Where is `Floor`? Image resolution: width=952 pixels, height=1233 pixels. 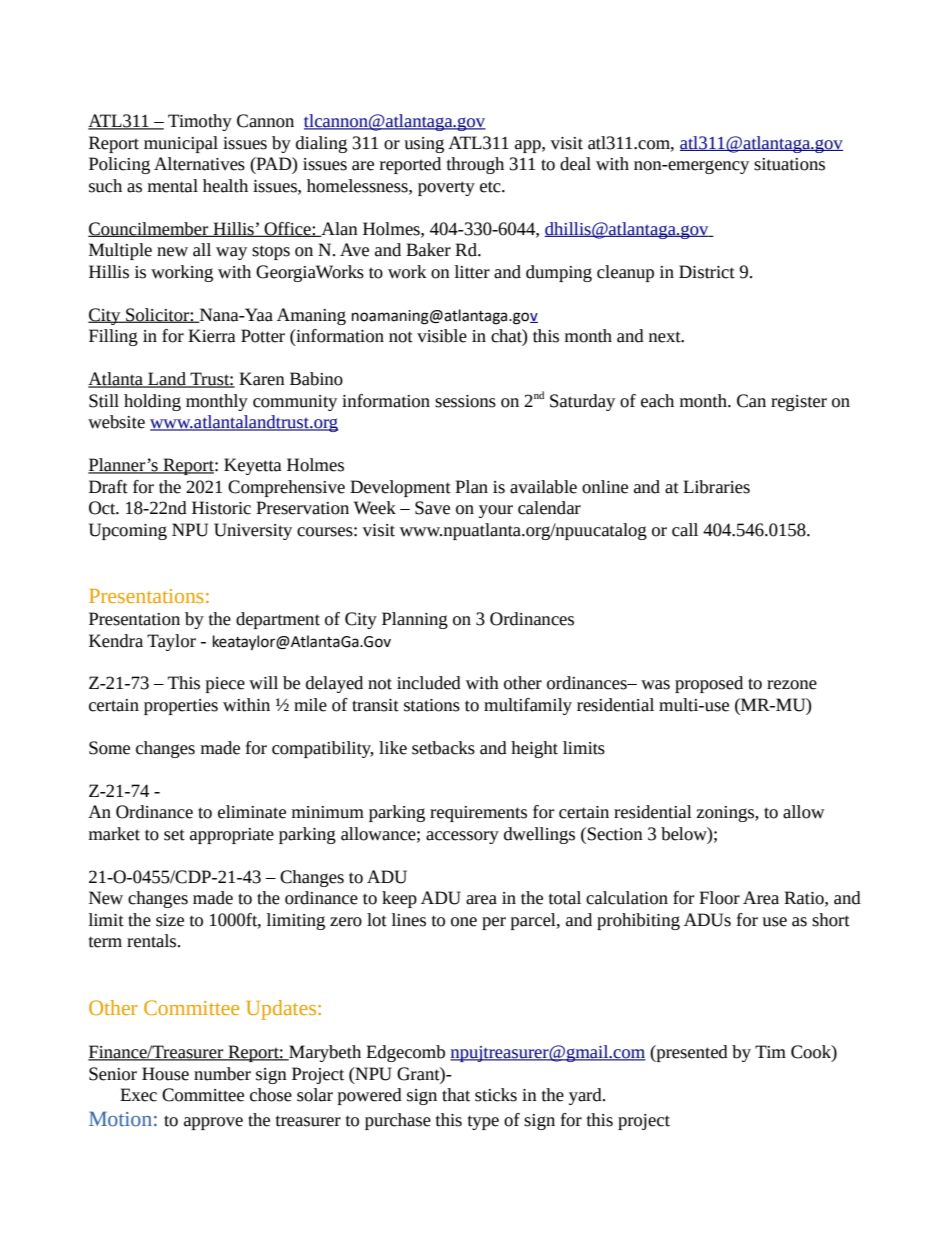
Floor is located at coordinates (719, 898).
